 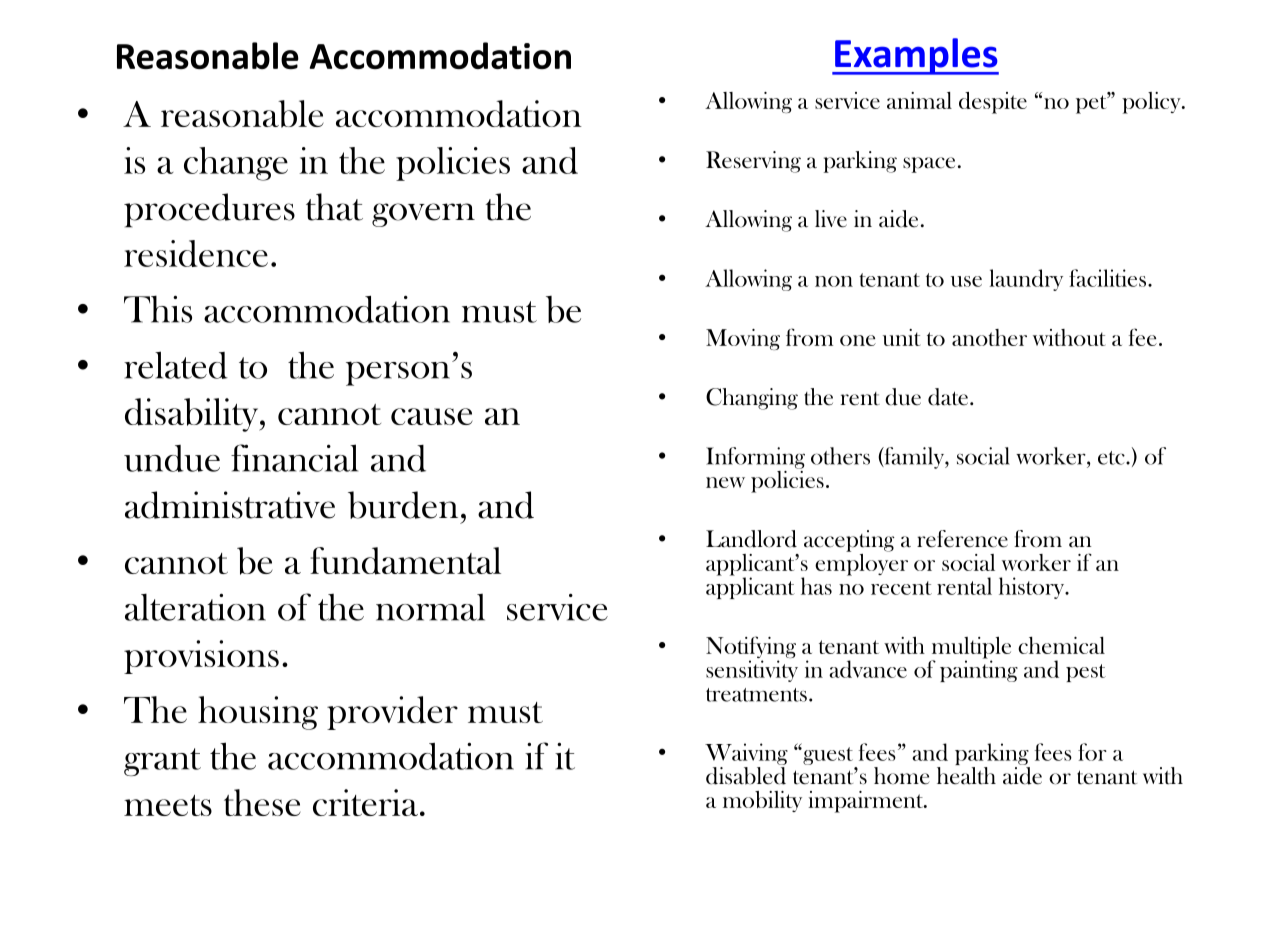 What do you see at coordinates (236, 164) in the screenshot?
I see `change` at bounding box center [236, 164].
